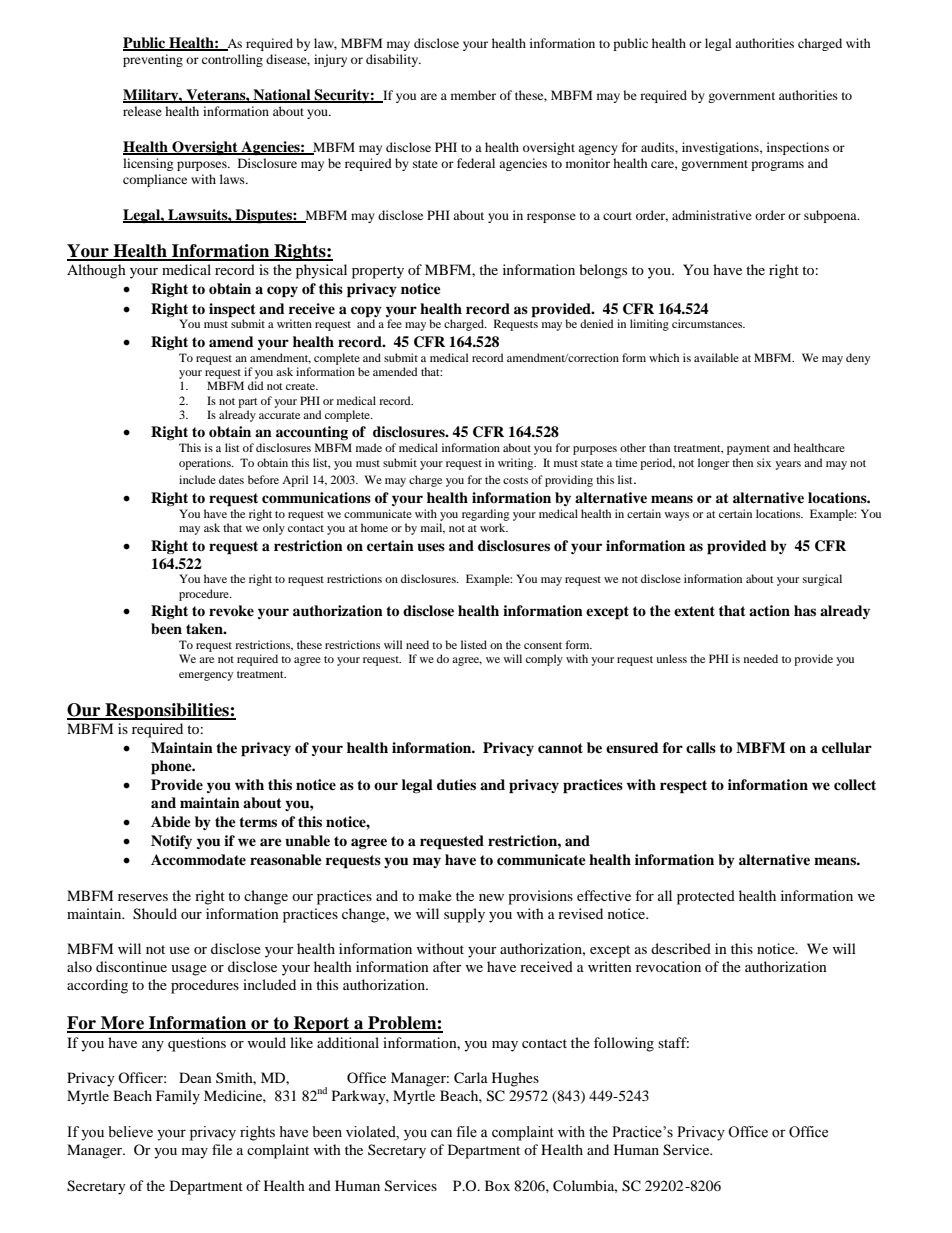 This document has height=1233, width=952. What do you see at coordinates (473, 95) in the document?
I see `member` at bounding box center [473, 95].
